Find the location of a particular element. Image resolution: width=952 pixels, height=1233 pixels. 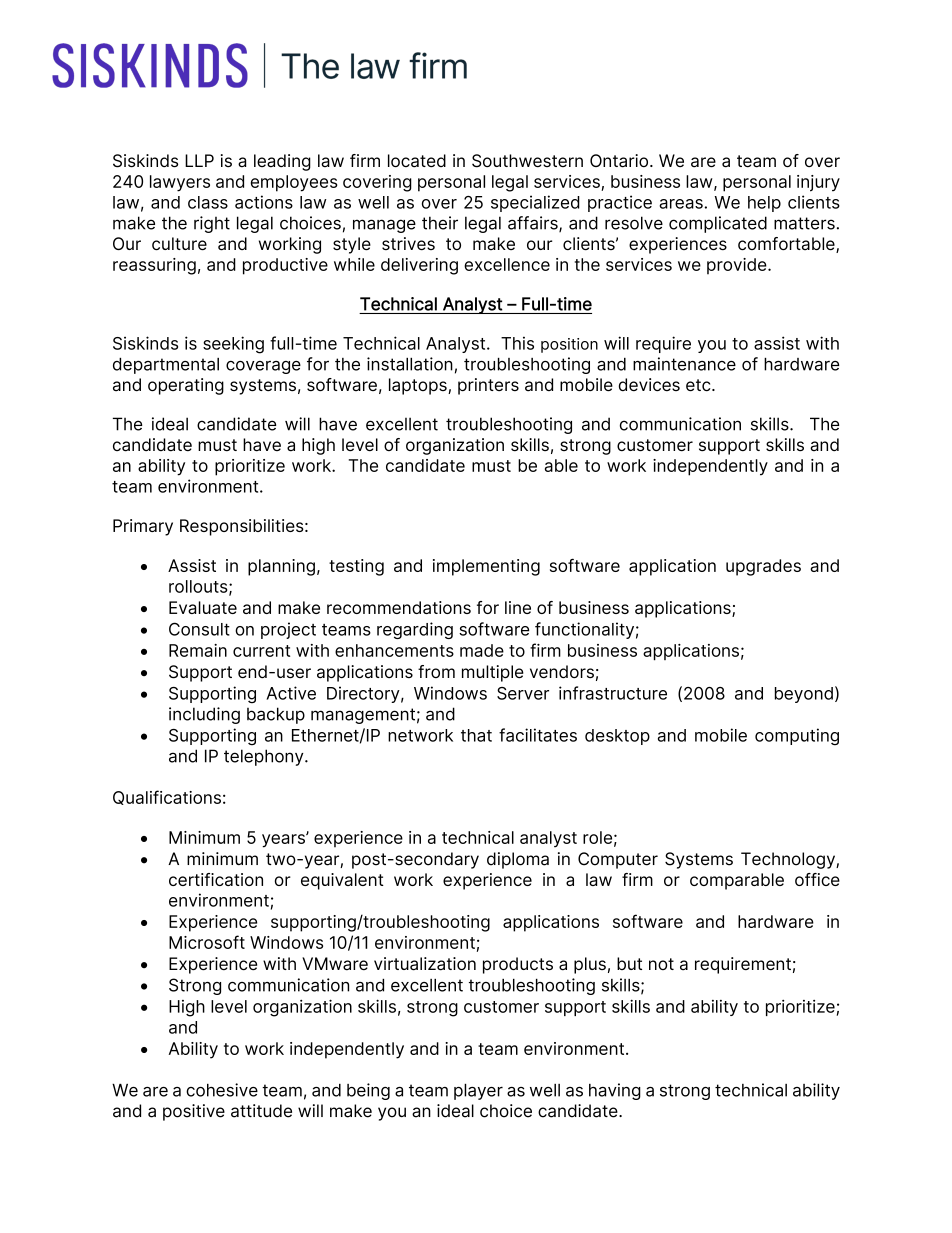

having is located at coordinates (615, 1091).
